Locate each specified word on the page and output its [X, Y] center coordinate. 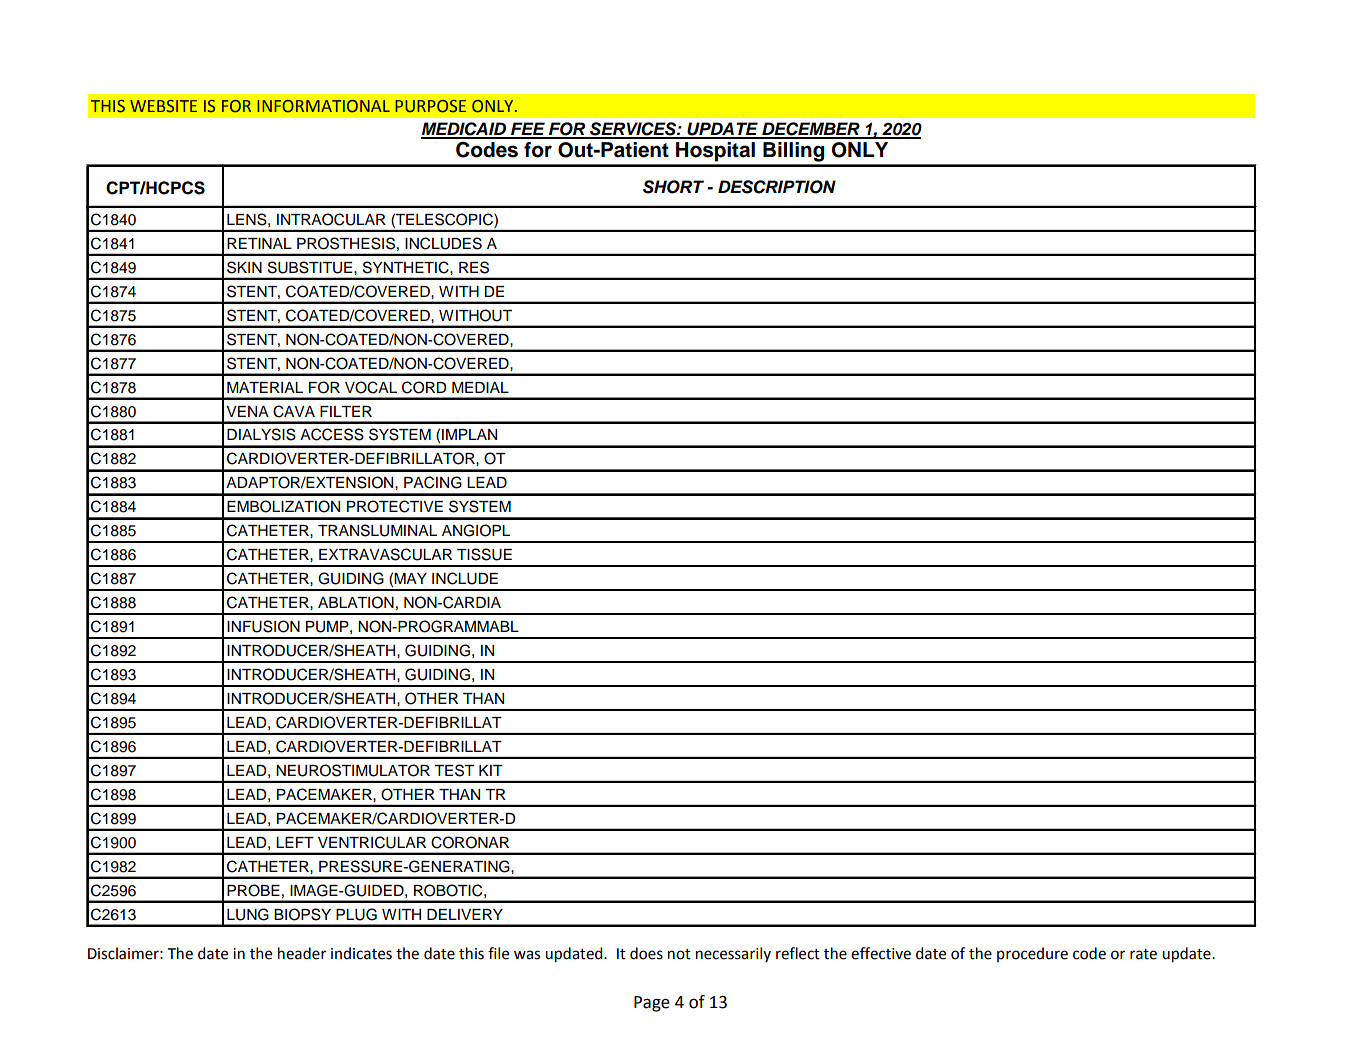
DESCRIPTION [777, 187]
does [646, 953]
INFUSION [263, 626]
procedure [1032, 954]
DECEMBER [811, 130]
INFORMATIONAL [324, 106]
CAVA [294, 411]
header [302, 953]
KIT [491, 770]
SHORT [673, 187]
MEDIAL [480, 387]
